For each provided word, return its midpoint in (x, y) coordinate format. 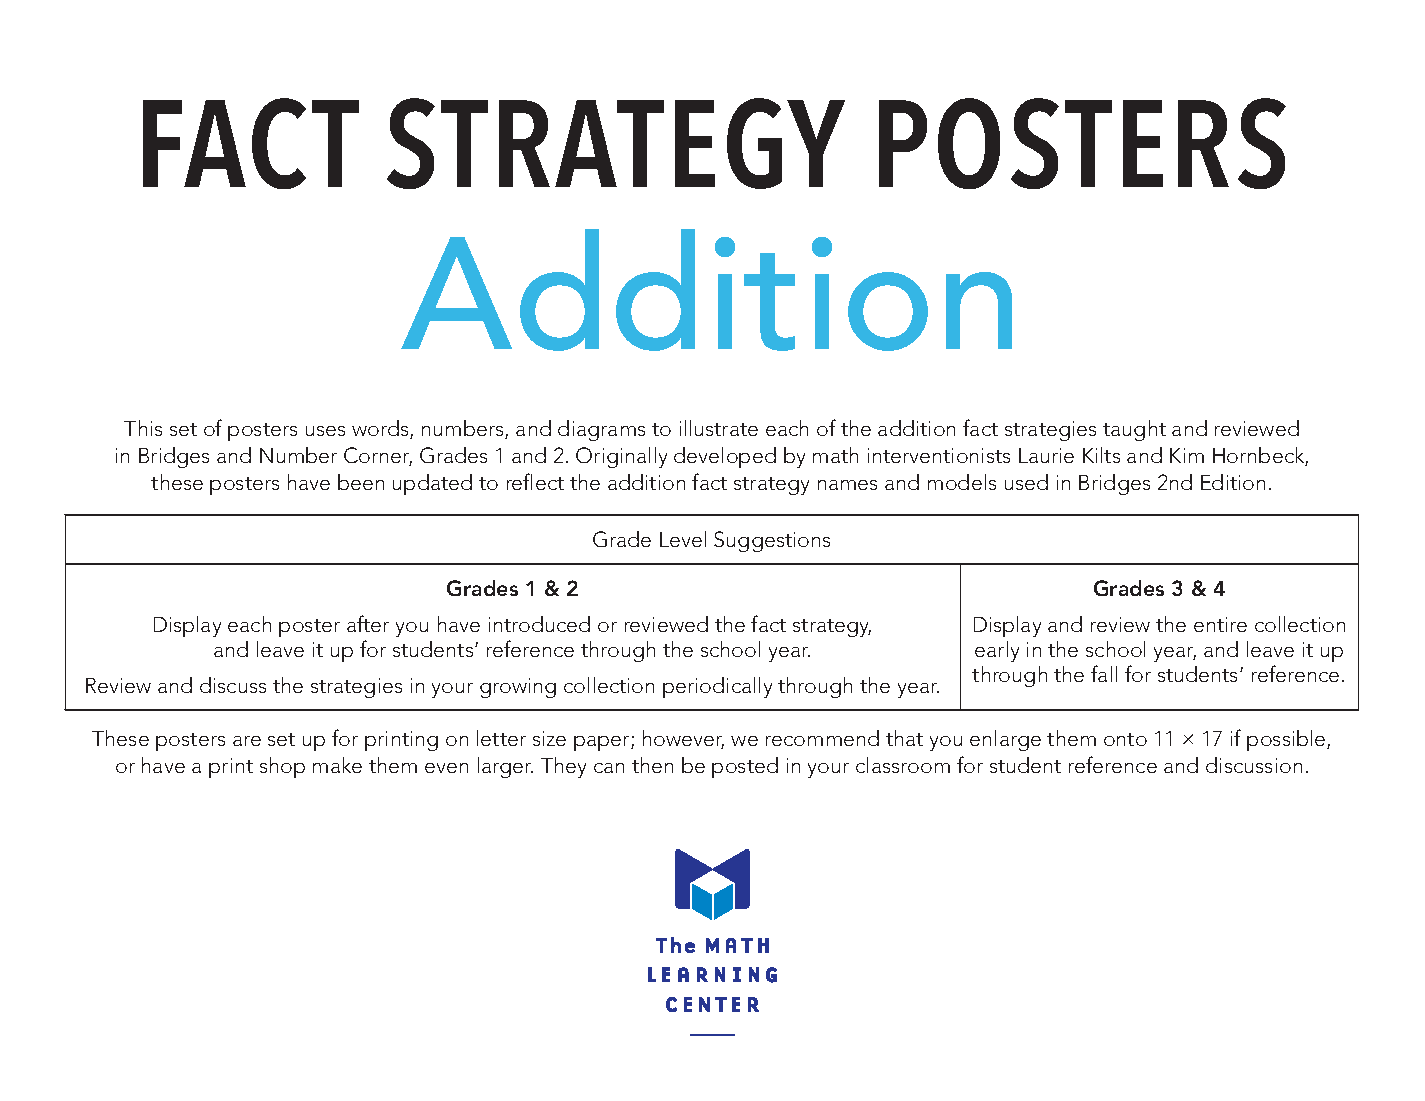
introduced (539, 624)
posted (745, 767)
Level (683, 539)
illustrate (719, 428)
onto (1125, 739)
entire (1220, 624)
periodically (717, 687)
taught (1134, 430)
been (361, 482)
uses (325, 431)
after (368, 623)
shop (282, 767)
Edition (1233, 482)
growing (518, 688)
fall (1104, 673)
